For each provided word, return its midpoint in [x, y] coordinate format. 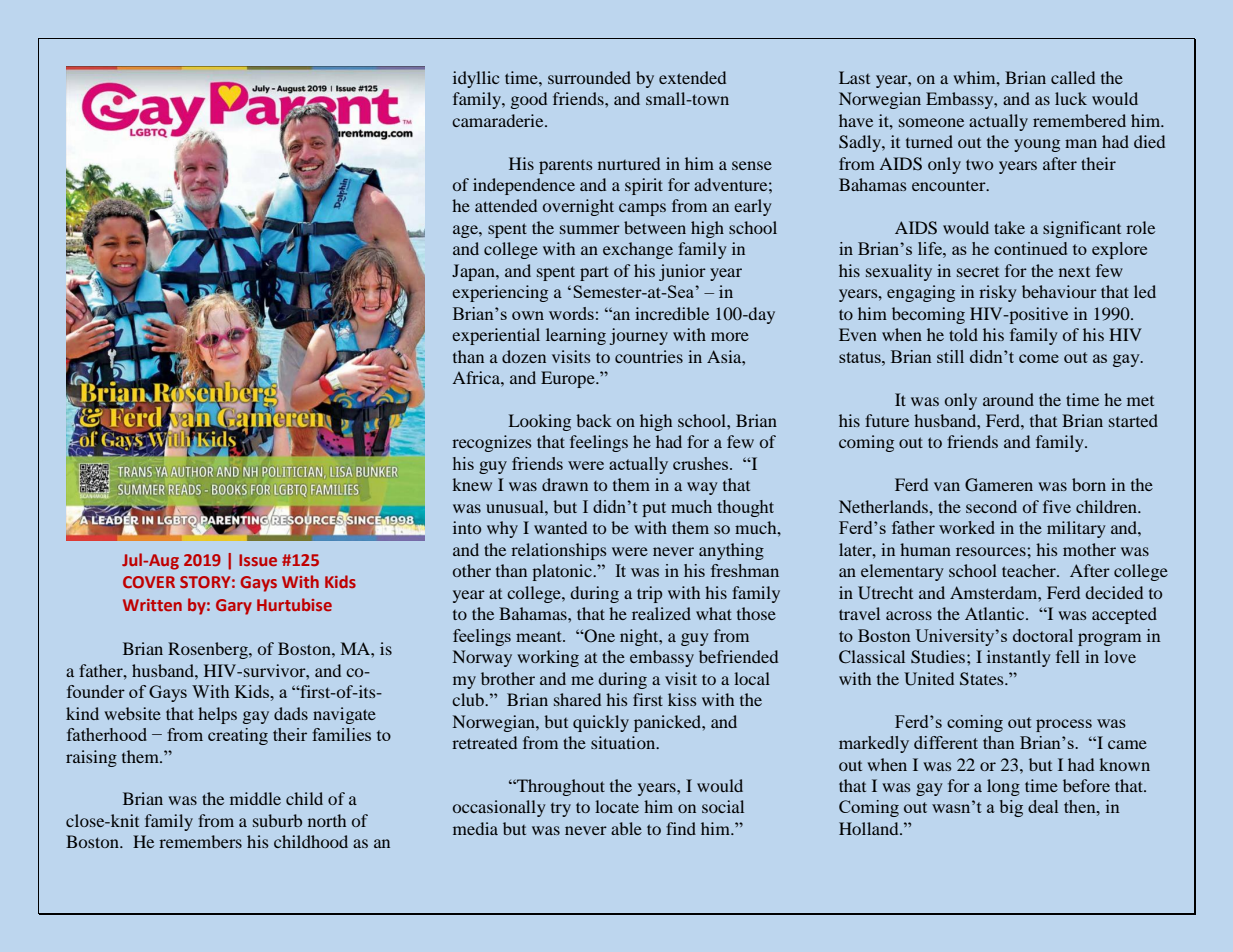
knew [472, 484]
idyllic [476, 79]
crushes [702, 463]
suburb [277, 820]
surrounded [589, 77]
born [1089, 484]
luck [1071, 98]
